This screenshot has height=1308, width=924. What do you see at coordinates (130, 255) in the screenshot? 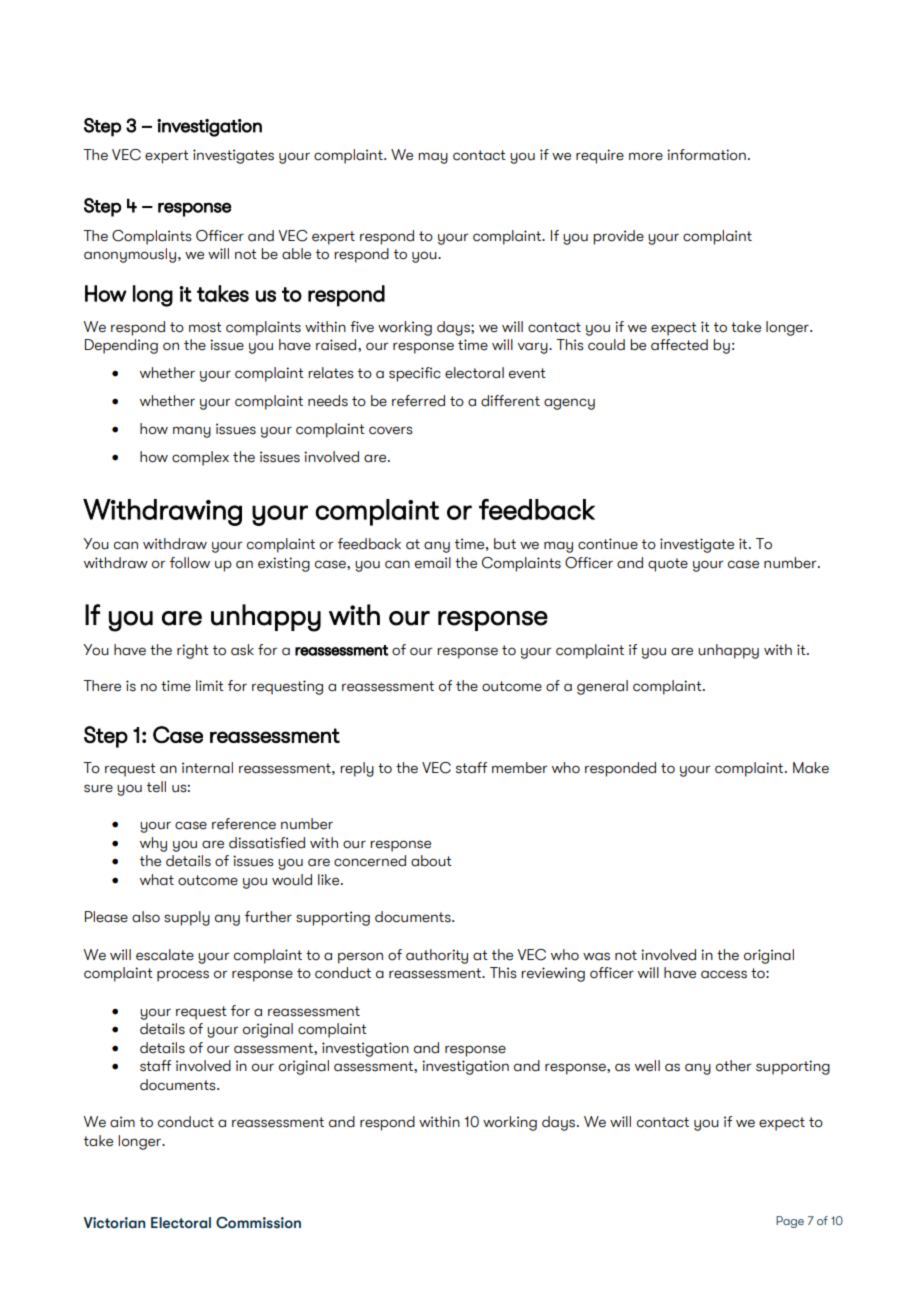
I see `anonymously` at bounding box center [130, 255].
